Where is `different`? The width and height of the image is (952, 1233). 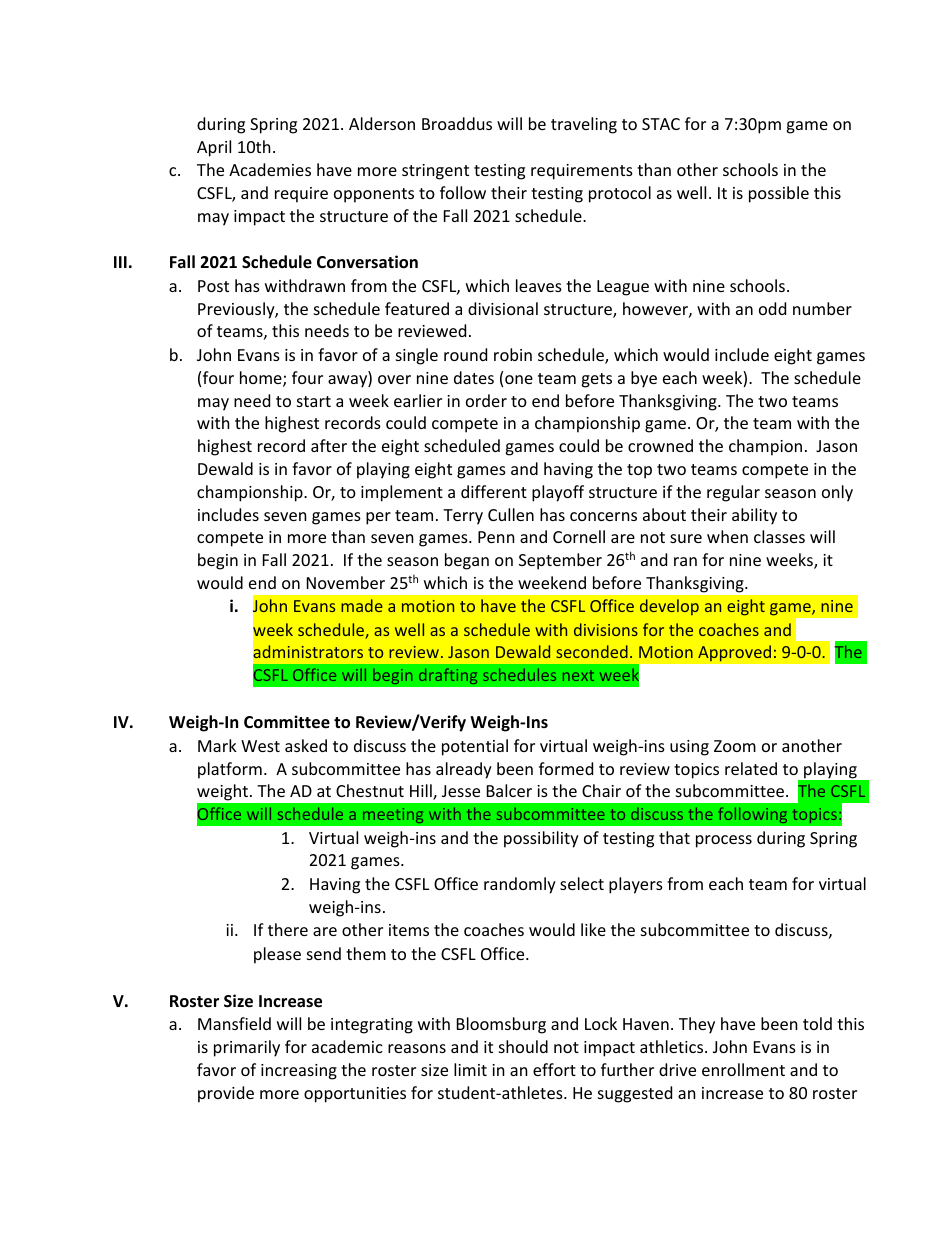 different is located at coordinates (494, 491).
